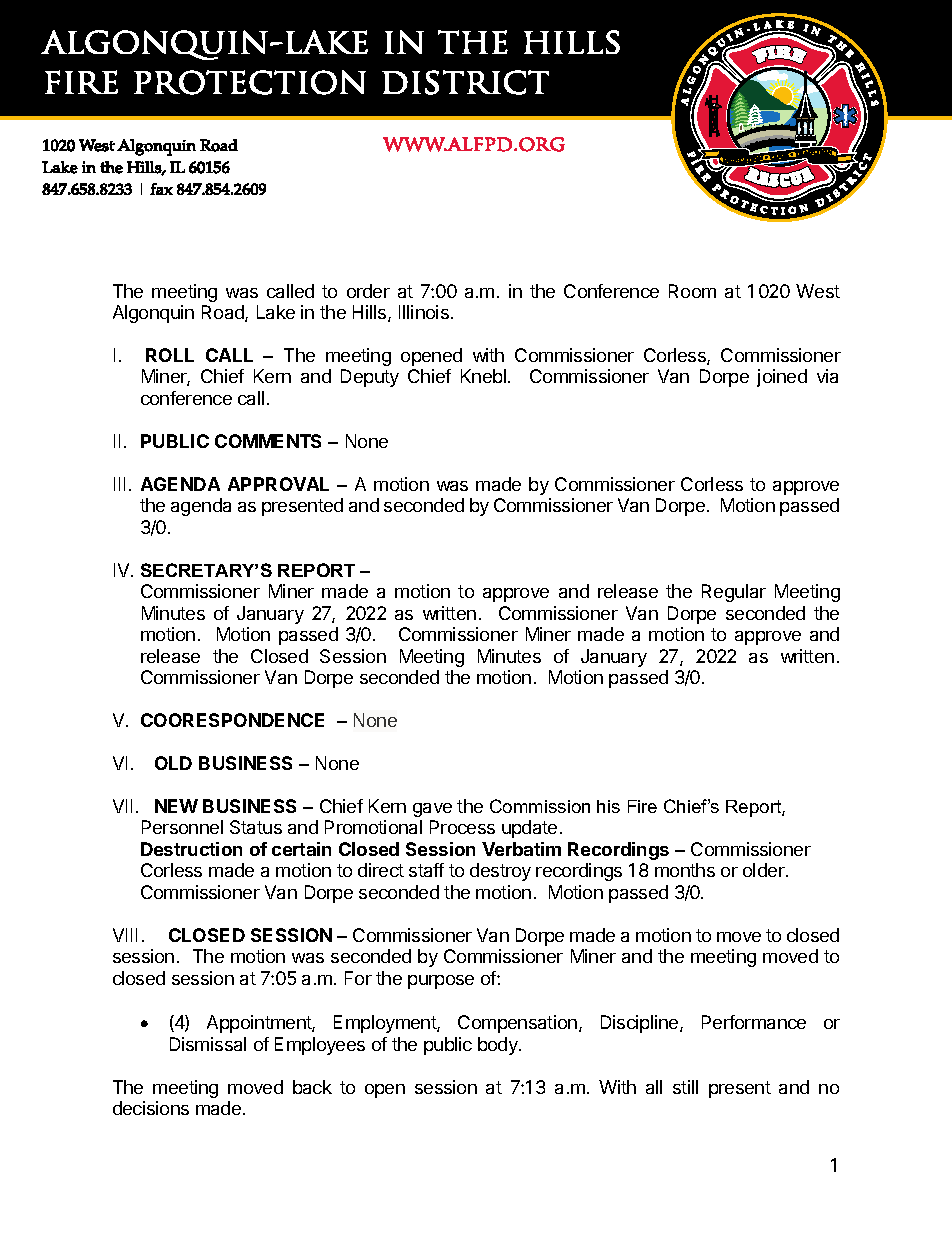 This screenshot has width=952, height=1233. Describe the element at coordinates (424, 312) in the screenshot. I see `Illinois` at that location.
